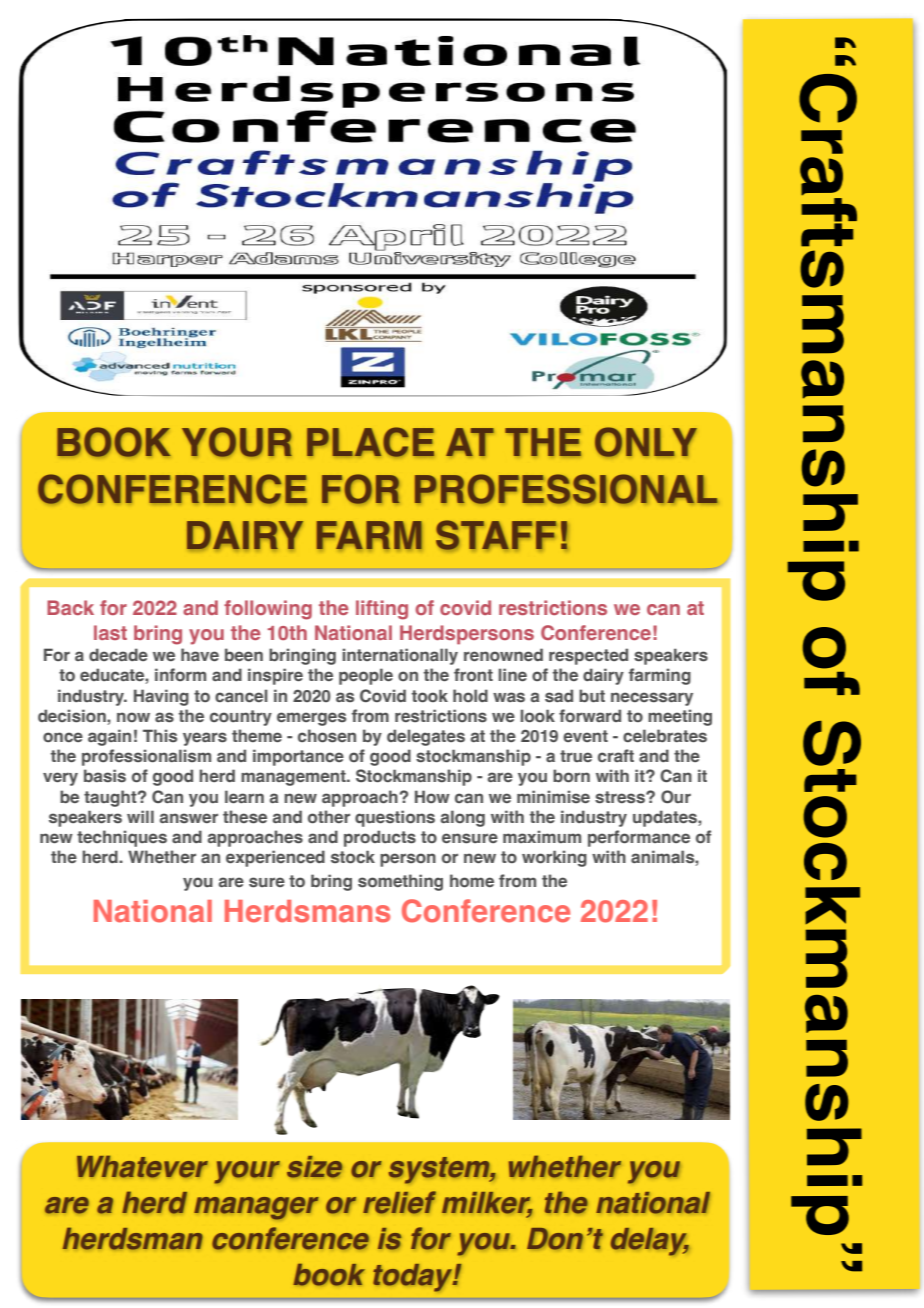 The width and height of the document is (924, 1308). What do you see at coordinates (650, 1242) in the document?
I see `delay` at bounding box center [650, 1242].
